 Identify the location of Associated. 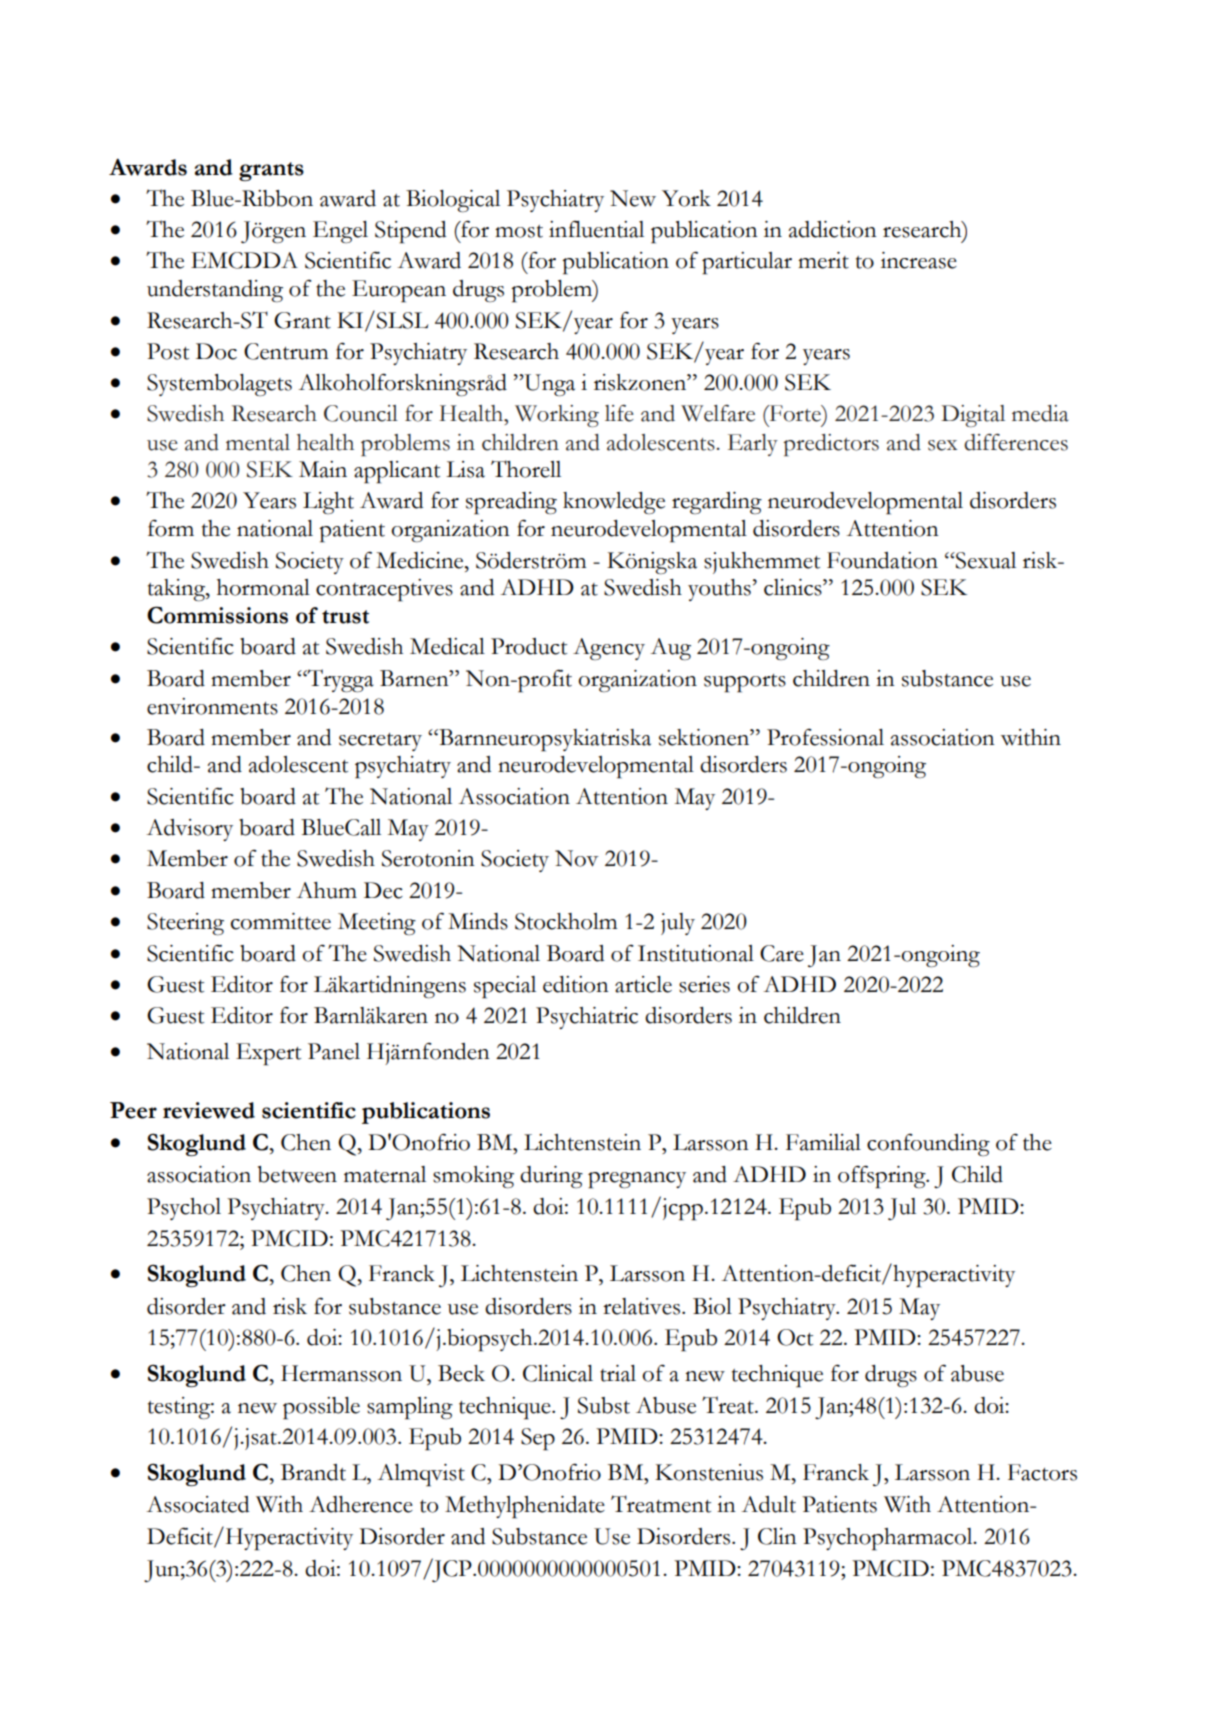
(197, 1504).
